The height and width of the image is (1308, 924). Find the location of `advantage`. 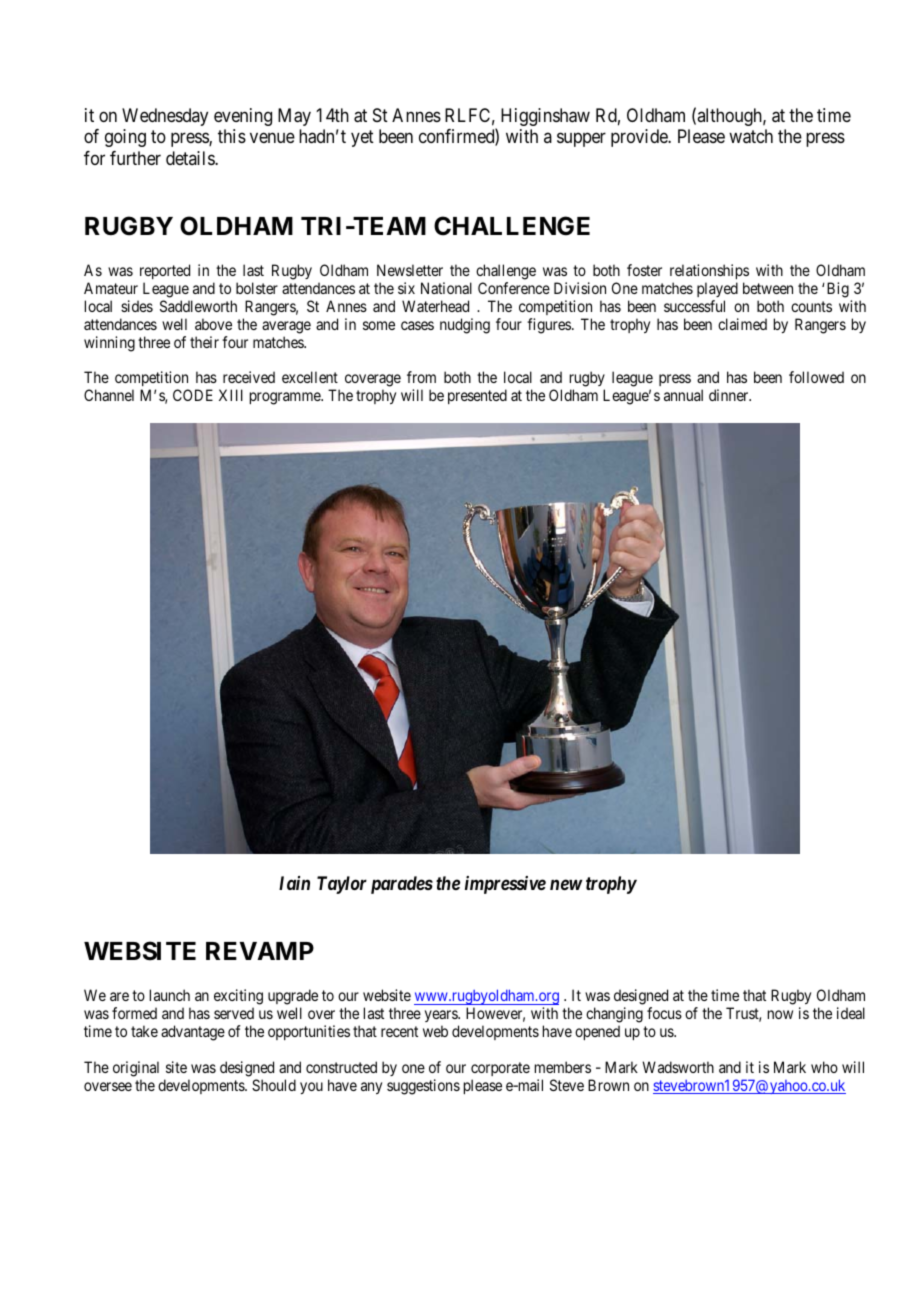

advantage is located at coordinates (193, 1033).
